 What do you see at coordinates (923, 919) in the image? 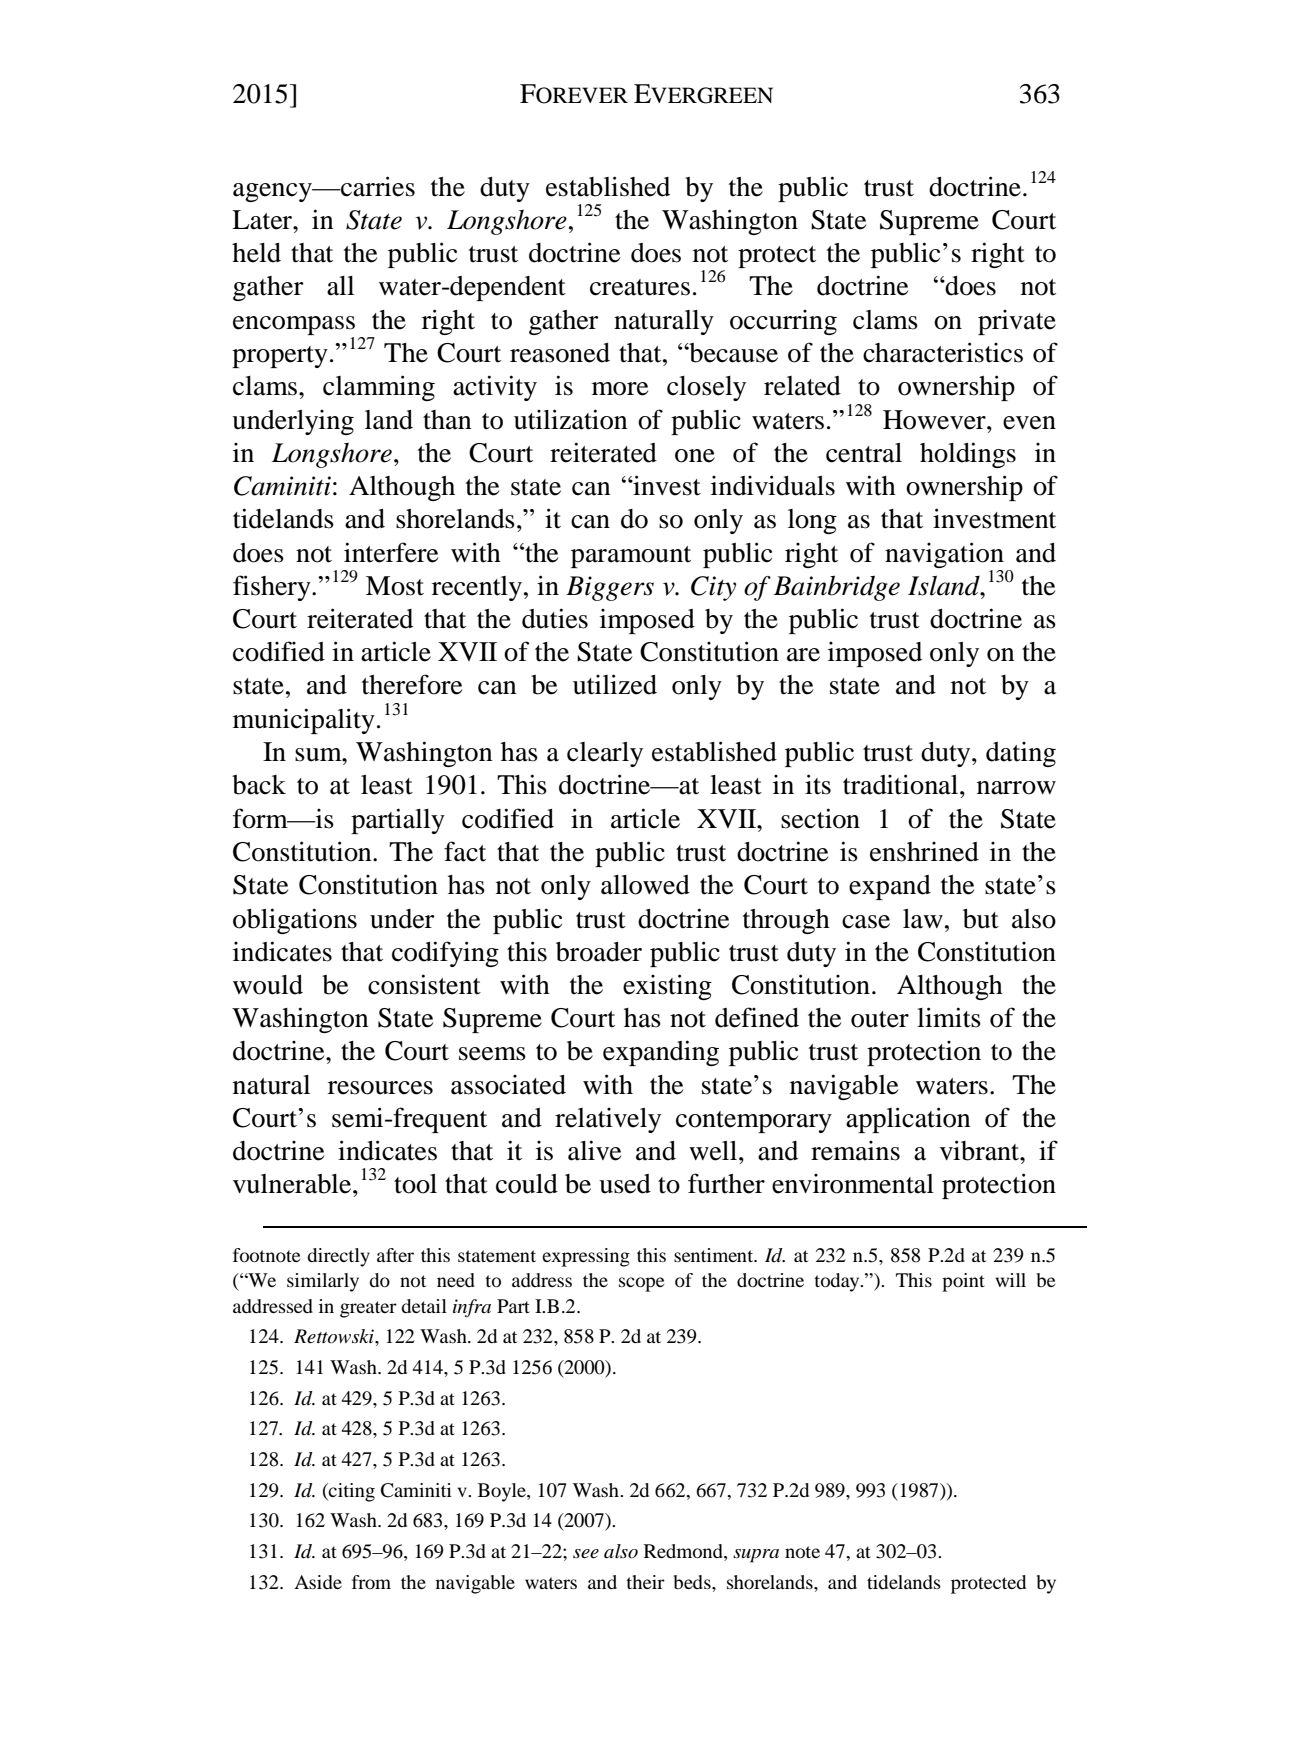
I see `law` at bounding box center [923, 919].
